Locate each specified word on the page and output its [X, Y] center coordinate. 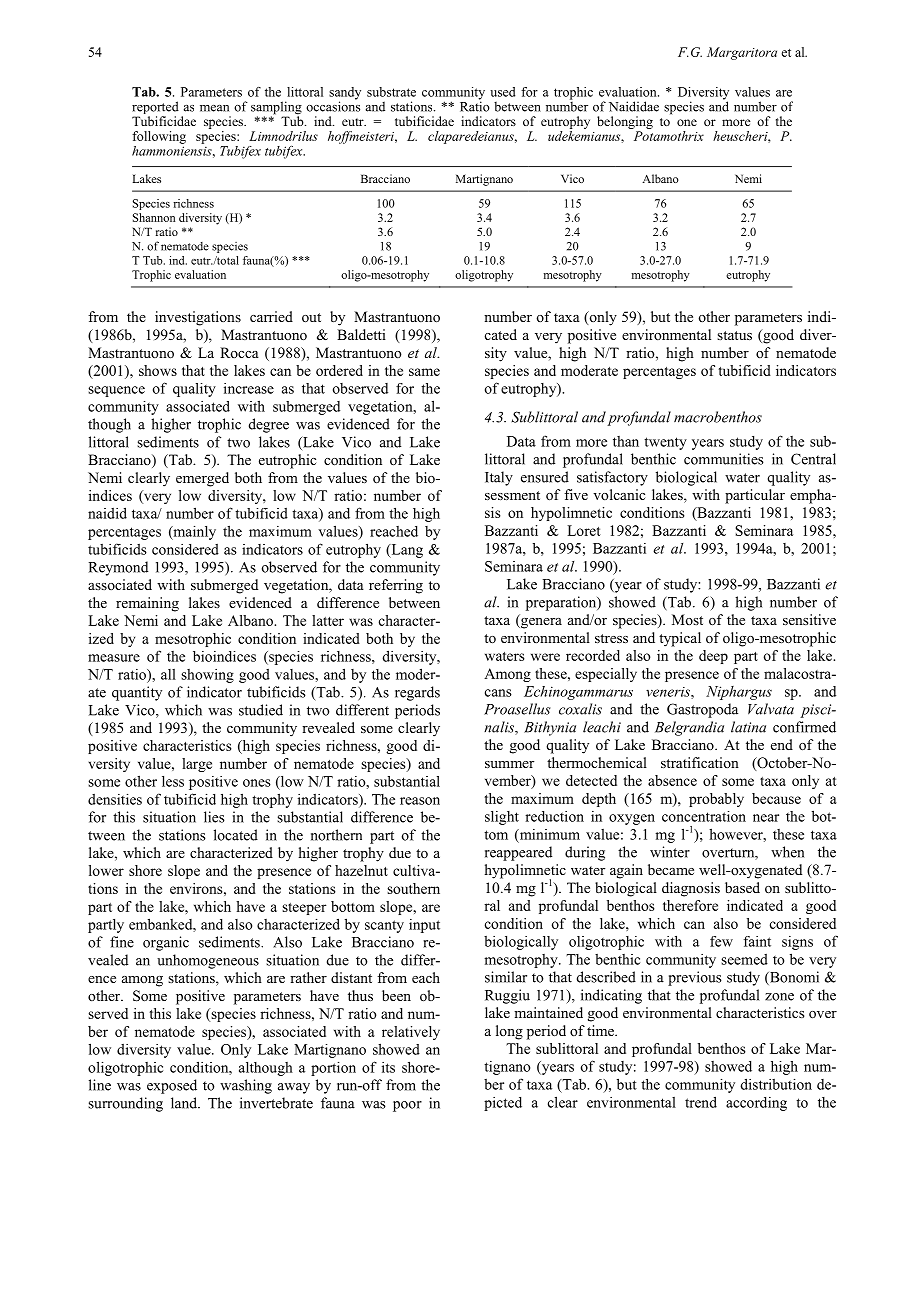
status [734, 335]
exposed [172, 1086]
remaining [147, 604]
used [502, 92]
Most [687, 619]
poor [407, 1106]
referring [396, 586]
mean [214, 108]
